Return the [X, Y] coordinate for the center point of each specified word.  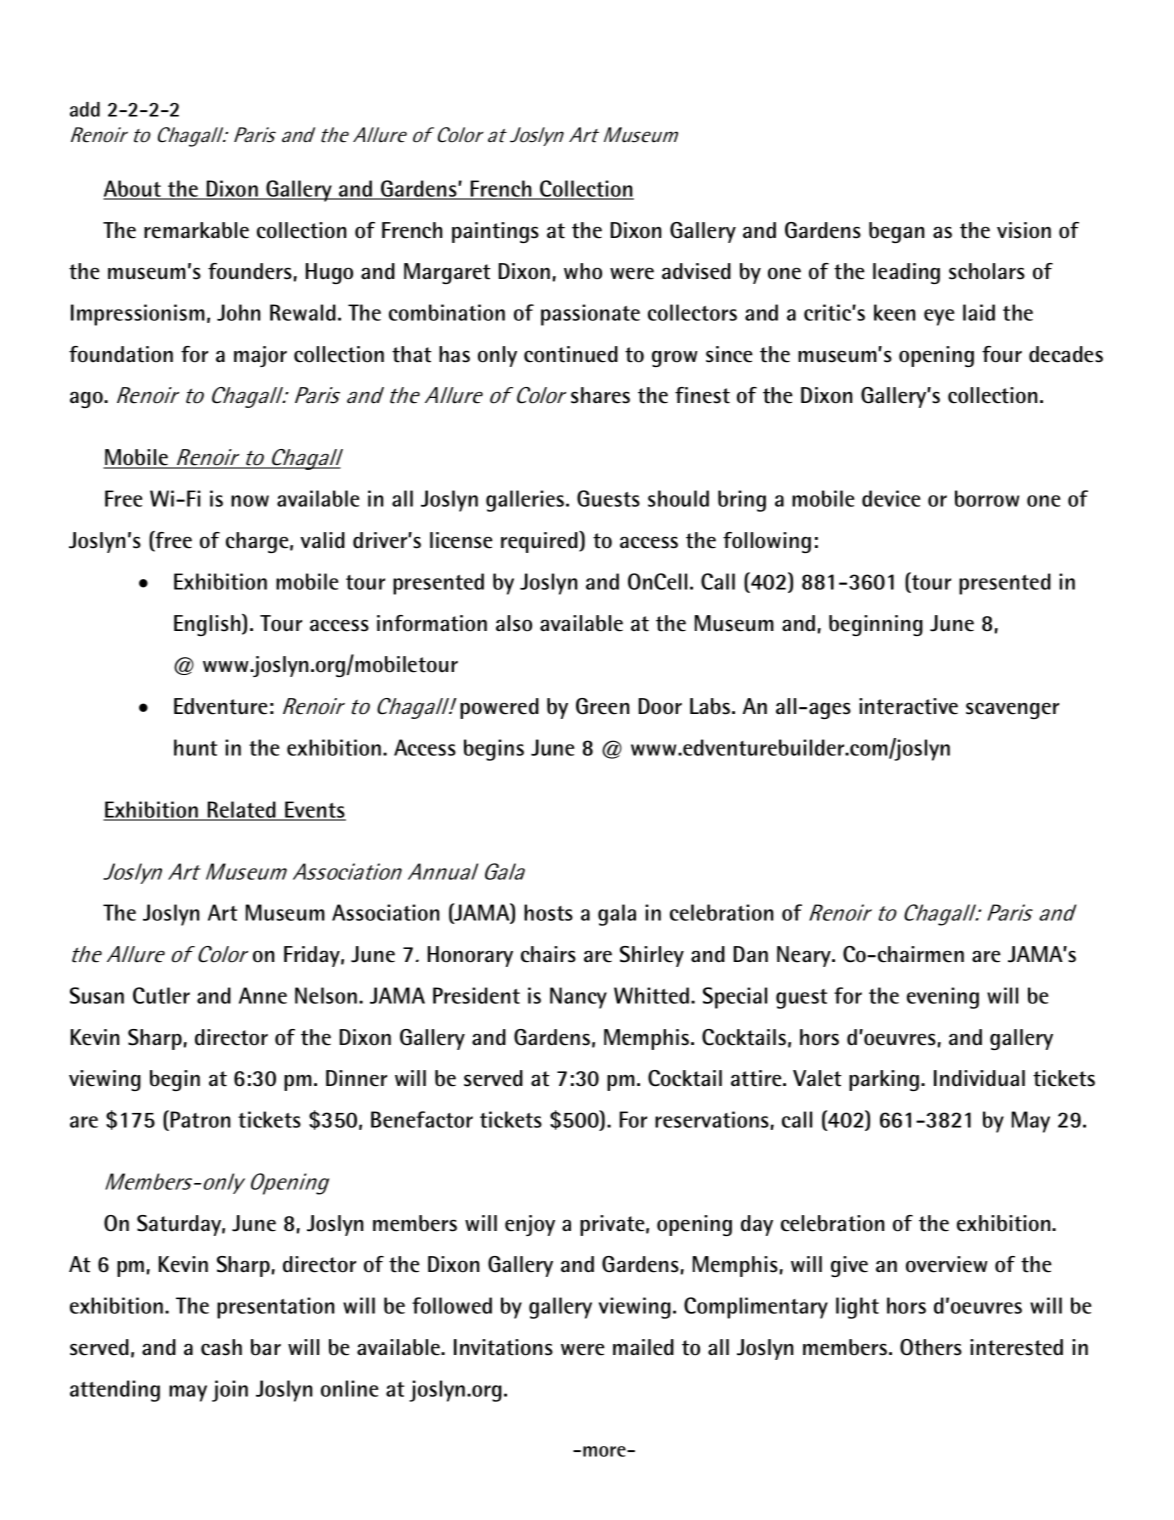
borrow [987, 498]
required [540, 542]
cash [221, 1347]
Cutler [161, 995]
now [250, 501]
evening [943, 998]
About [133, 189]
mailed [643, 1347]
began [896, 232]
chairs [548, 954]
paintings [495, 232]
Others [931, 1347]
